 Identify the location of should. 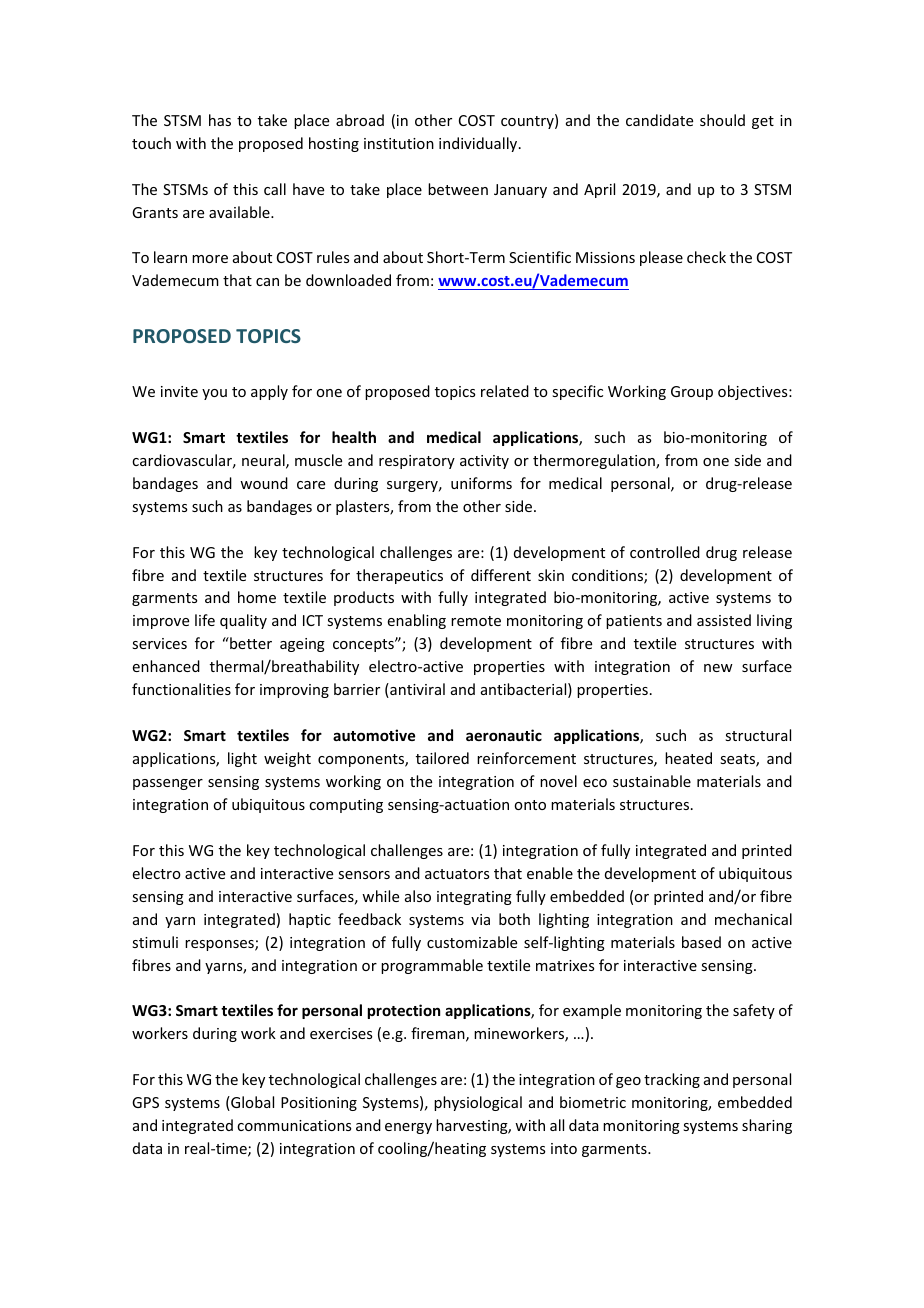
(722, 120).
